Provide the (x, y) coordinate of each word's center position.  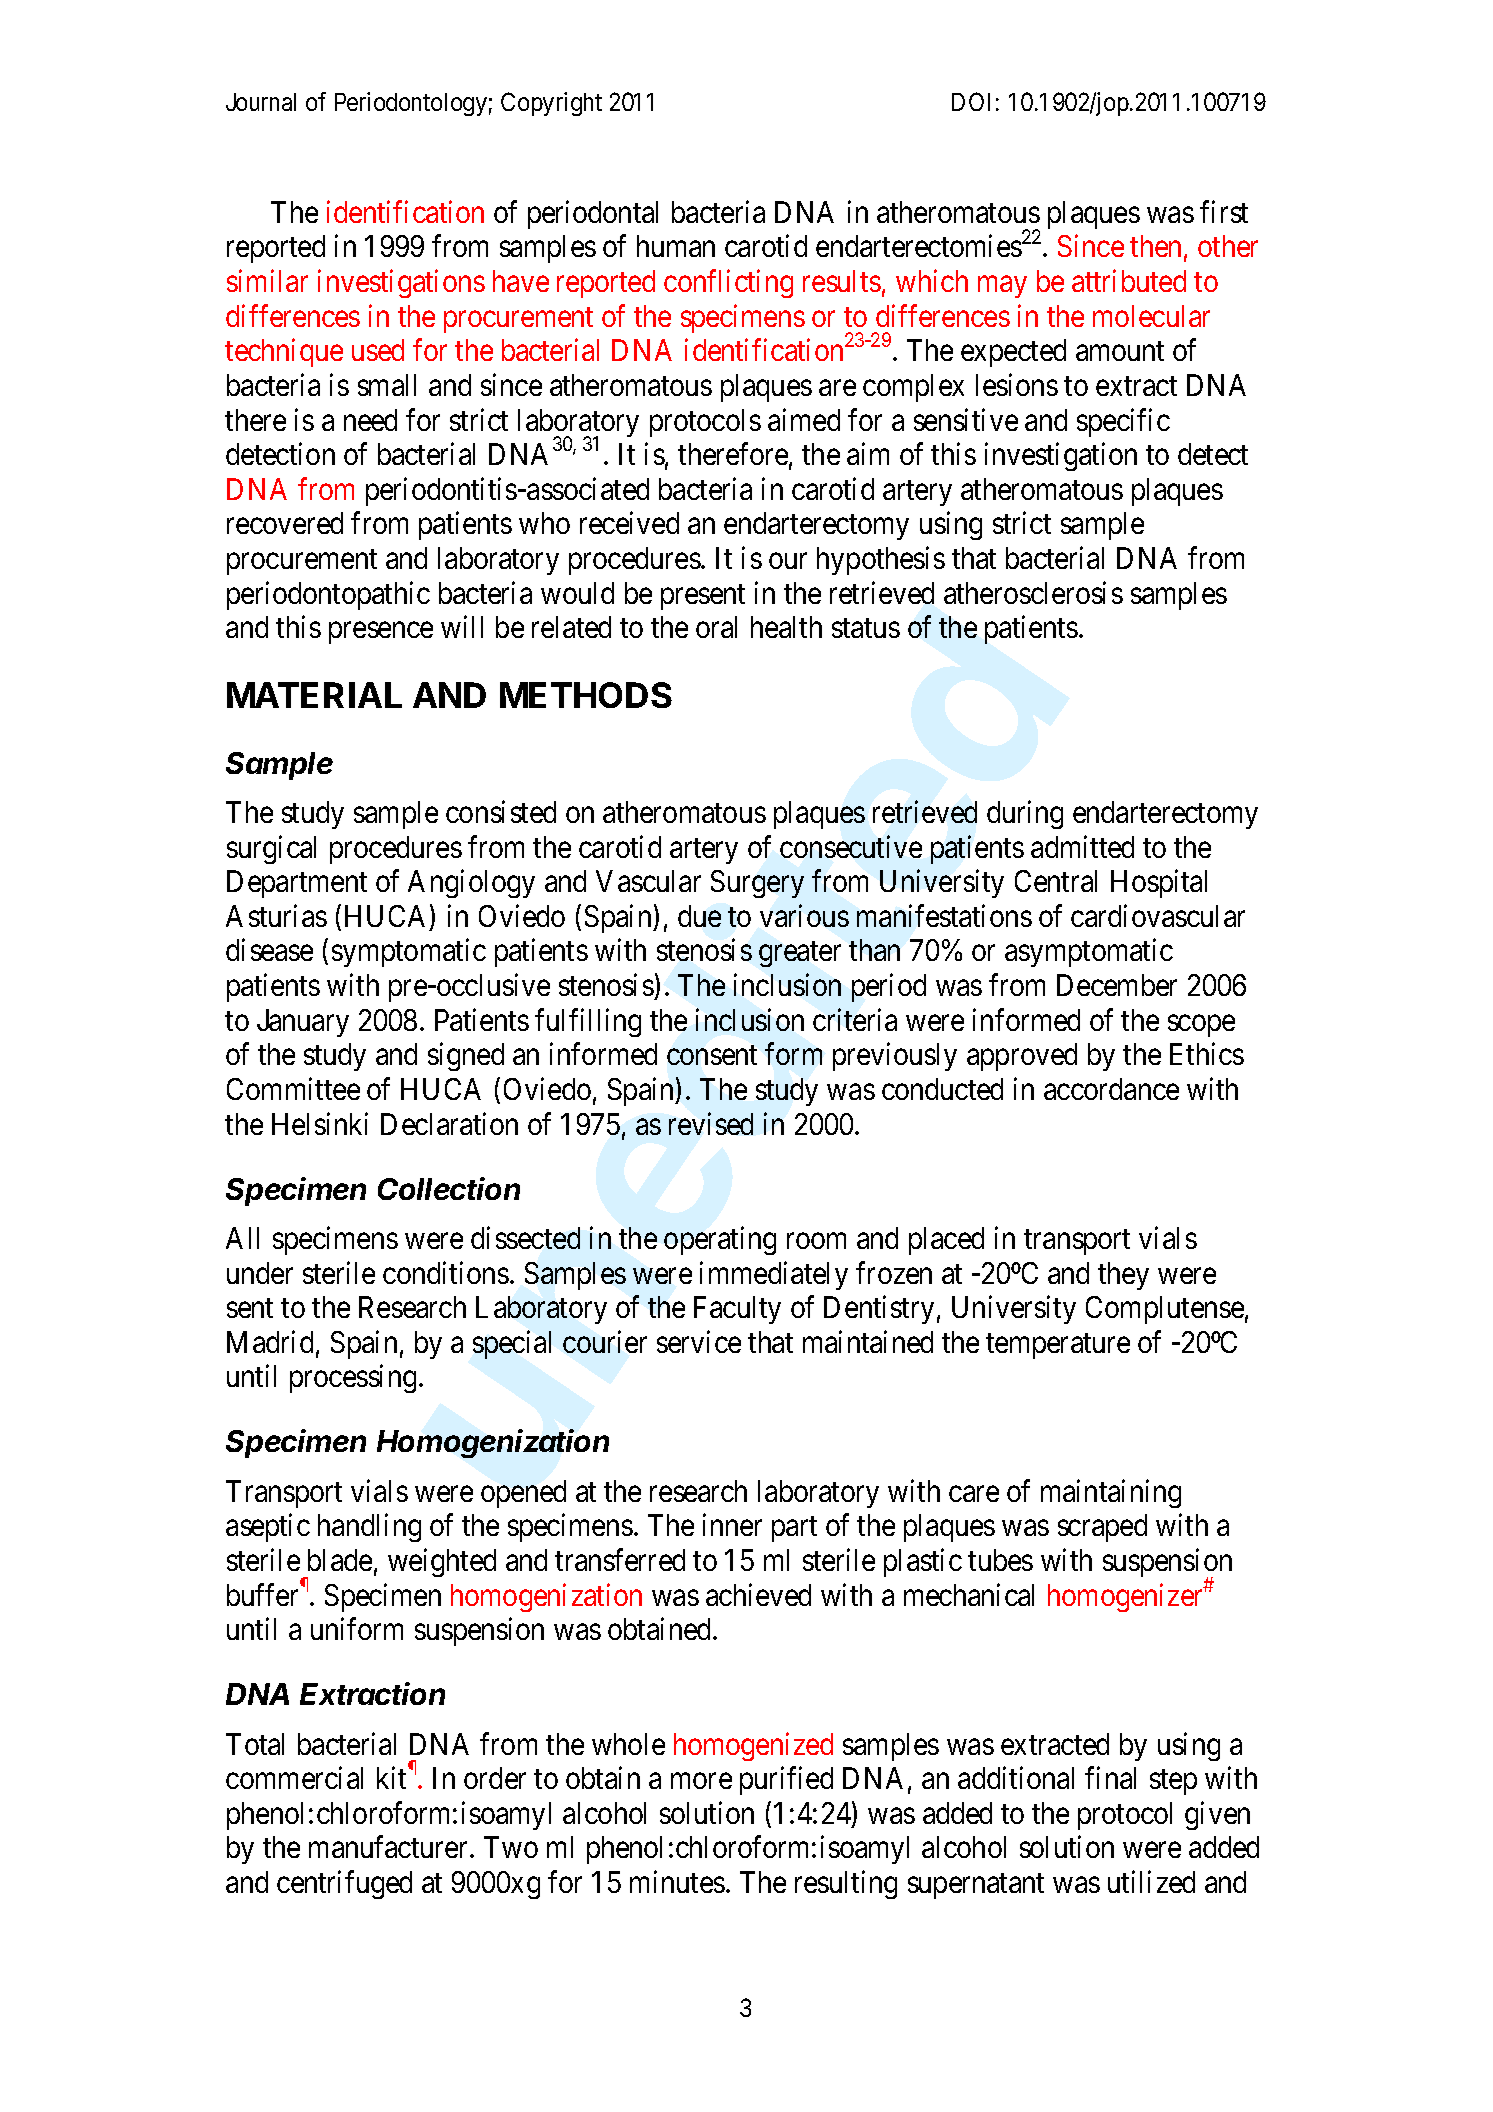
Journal (261, 102)
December (1117, 985)
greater (800, 954)
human (676, 246)
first (1224, 211)
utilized (1151, 1882)
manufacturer (390, 1847)
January (303, 1023)
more (701, 1781)
